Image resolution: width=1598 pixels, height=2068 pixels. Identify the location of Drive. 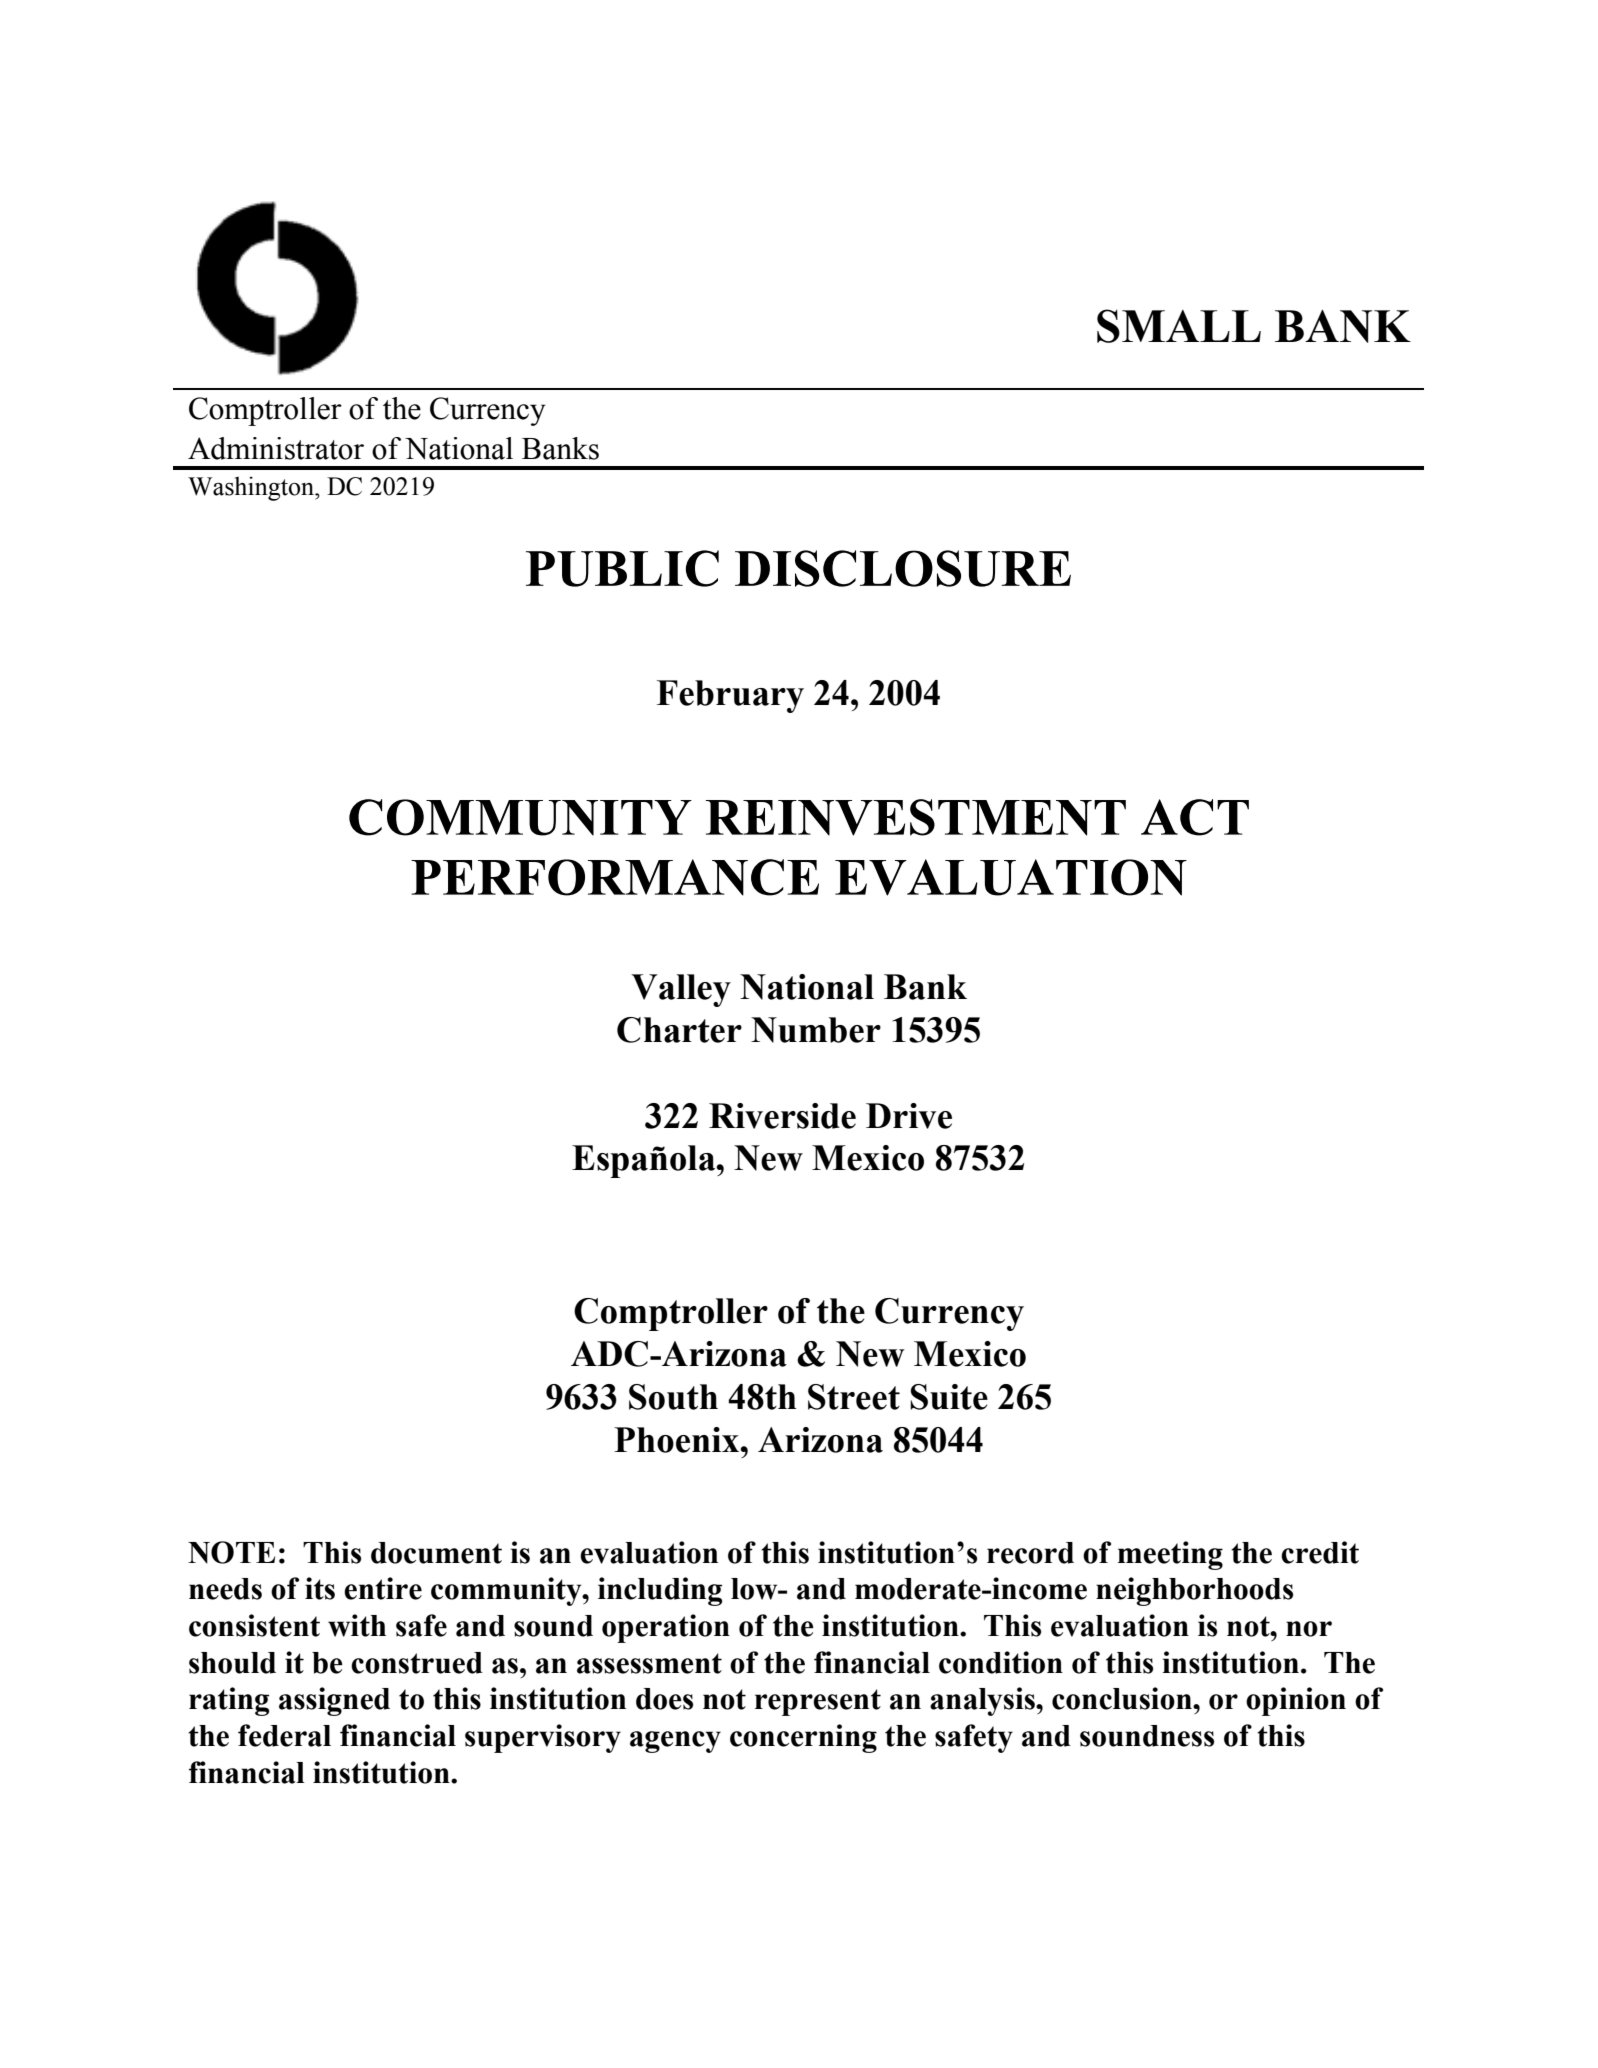
(909, 1116).
